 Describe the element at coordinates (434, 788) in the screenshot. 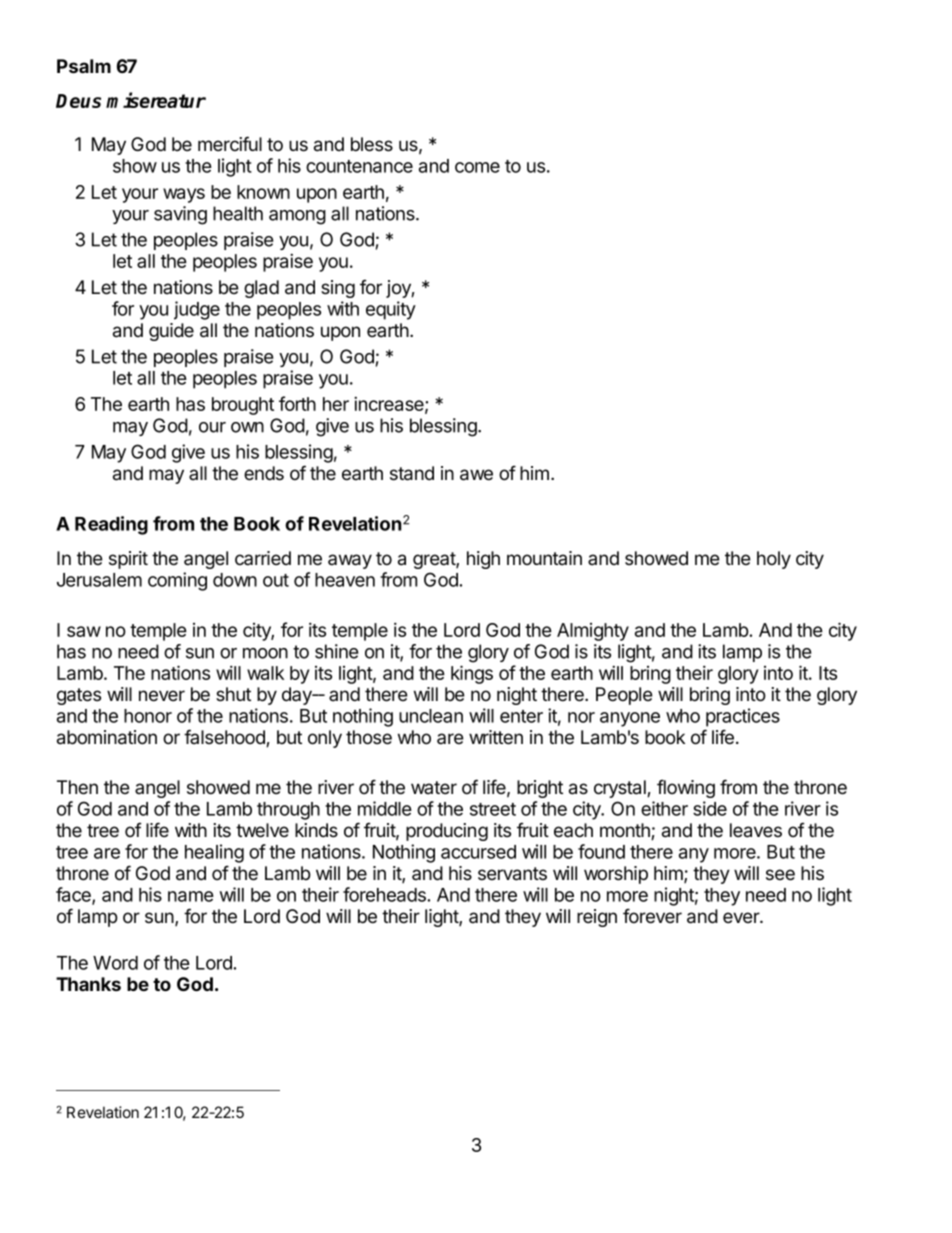

I see `water` at that location.
